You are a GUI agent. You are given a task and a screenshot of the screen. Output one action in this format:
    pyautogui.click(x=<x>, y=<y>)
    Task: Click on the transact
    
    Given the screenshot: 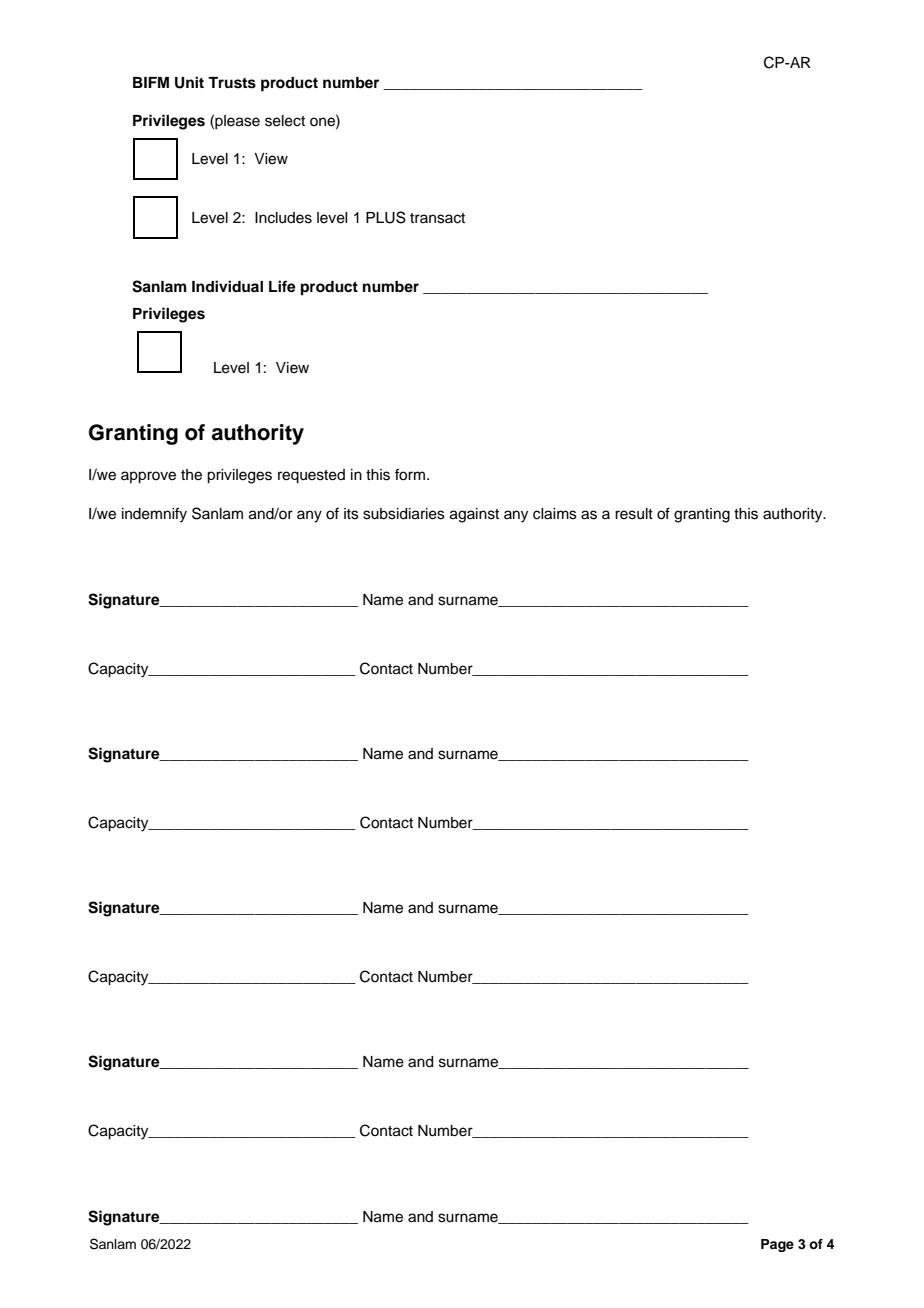 What is the action you would take?
    pyautogui.click(x=437, y=218)
